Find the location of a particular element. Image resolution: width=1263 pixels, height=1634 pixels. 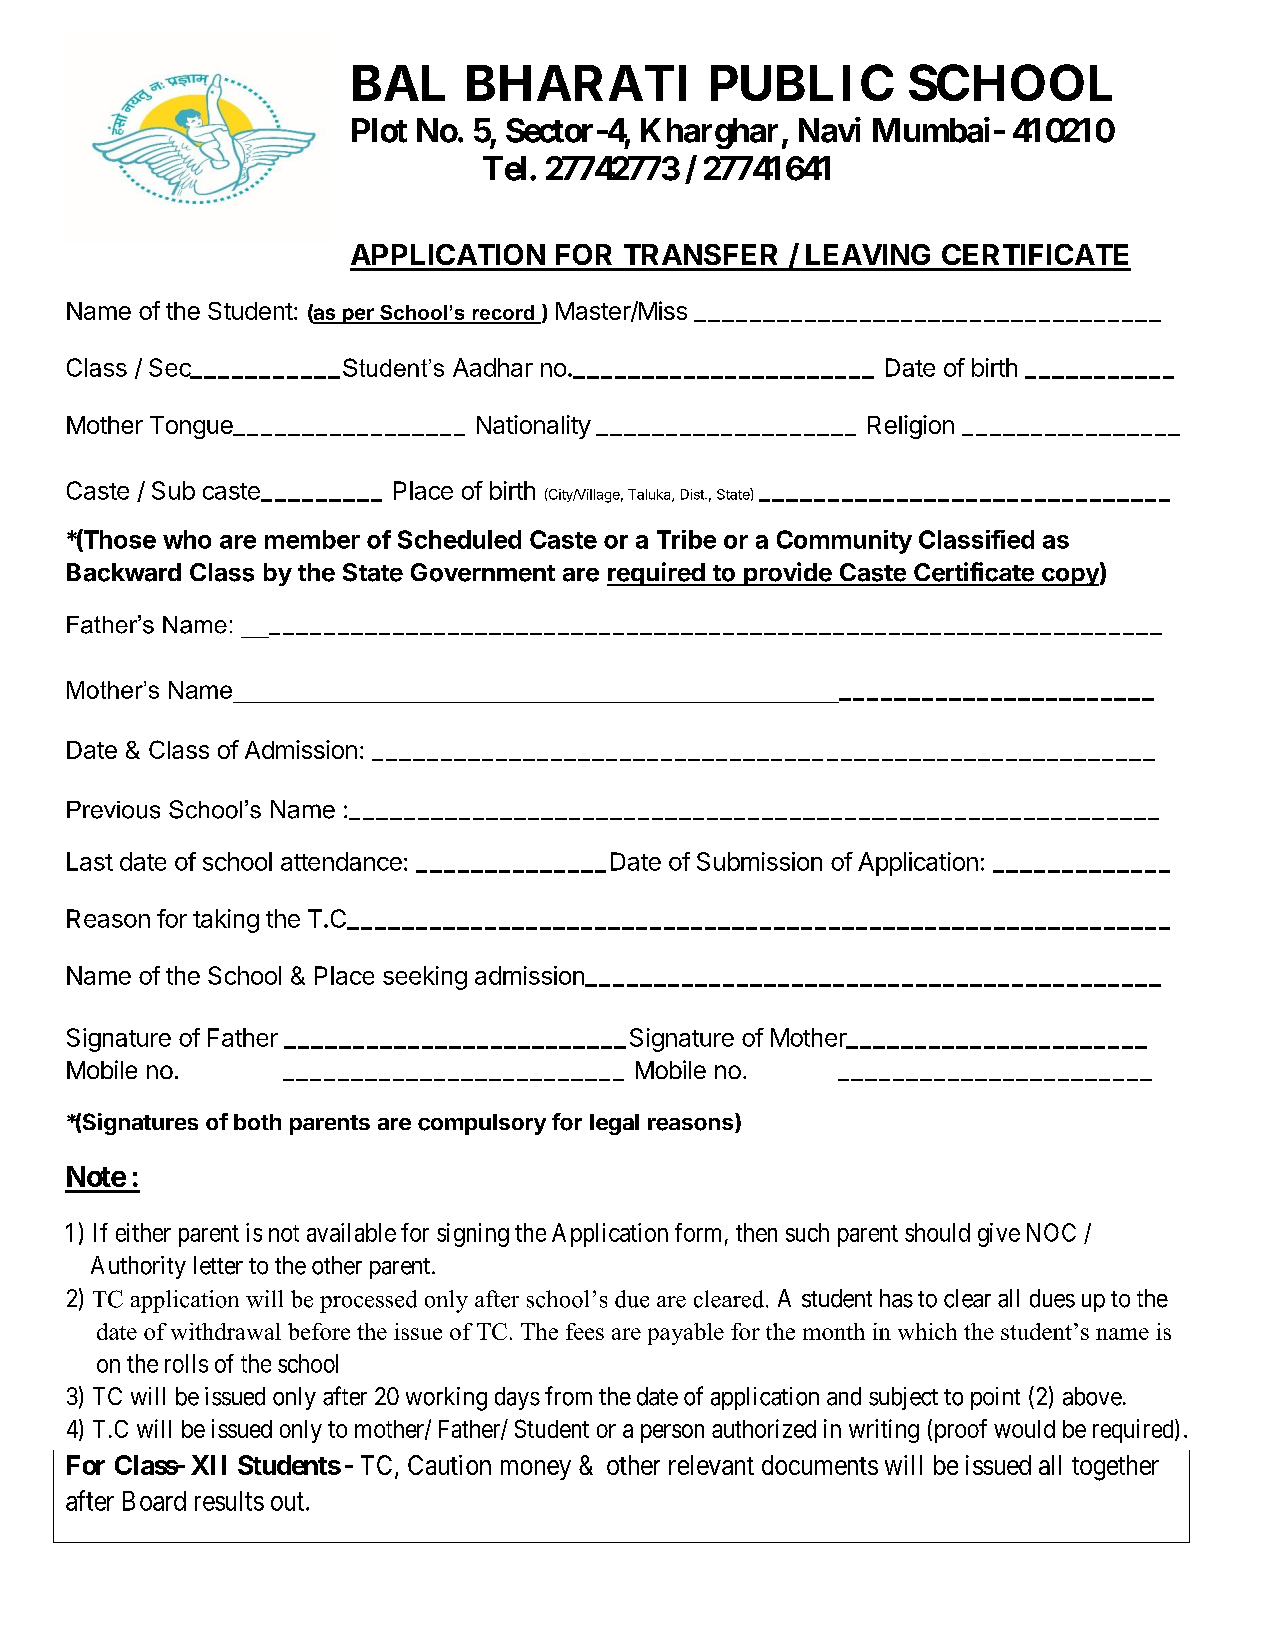

money is located at coordinates (536, 1470).
